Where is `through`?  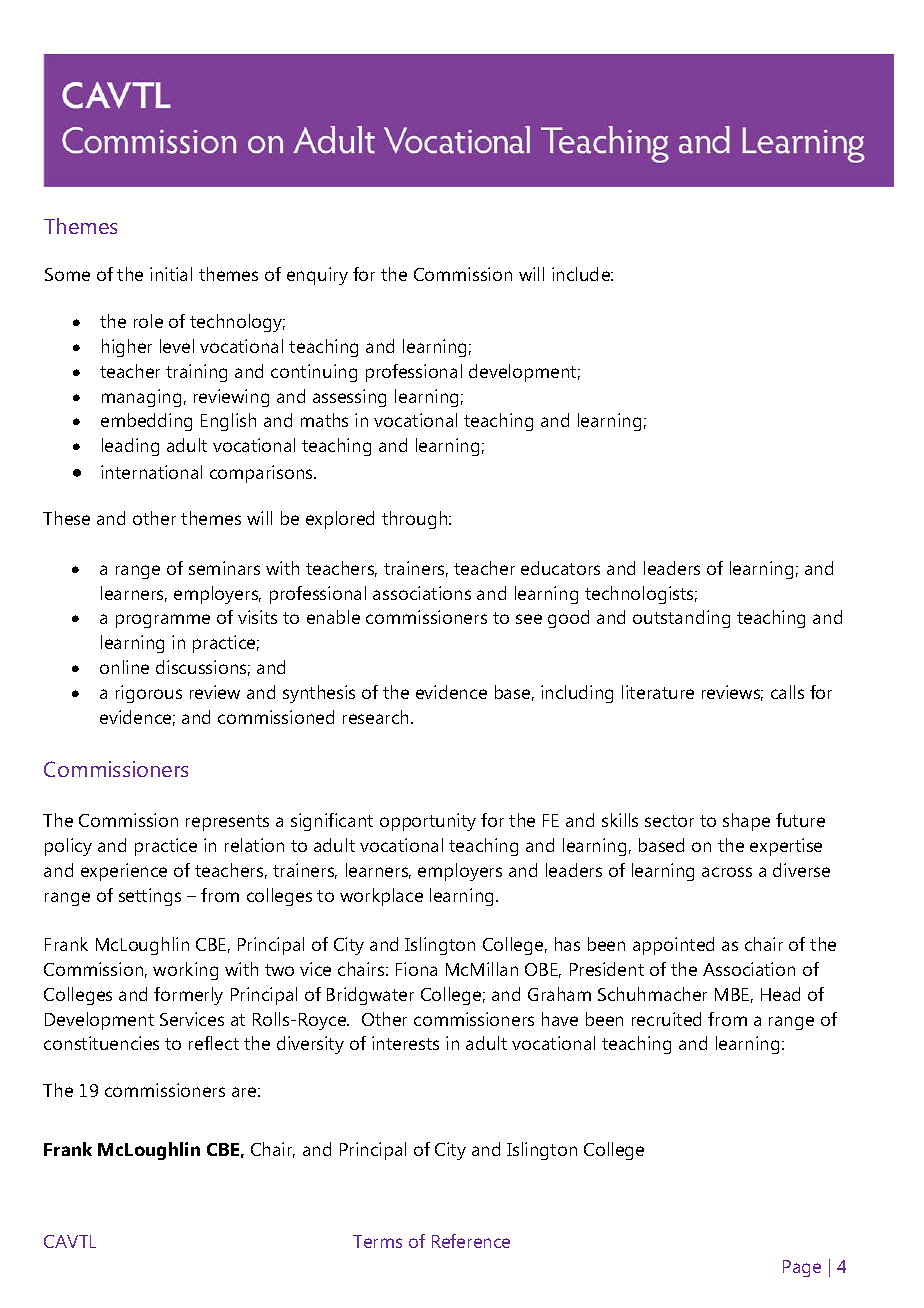
through is located at coordinates (416, 520).
